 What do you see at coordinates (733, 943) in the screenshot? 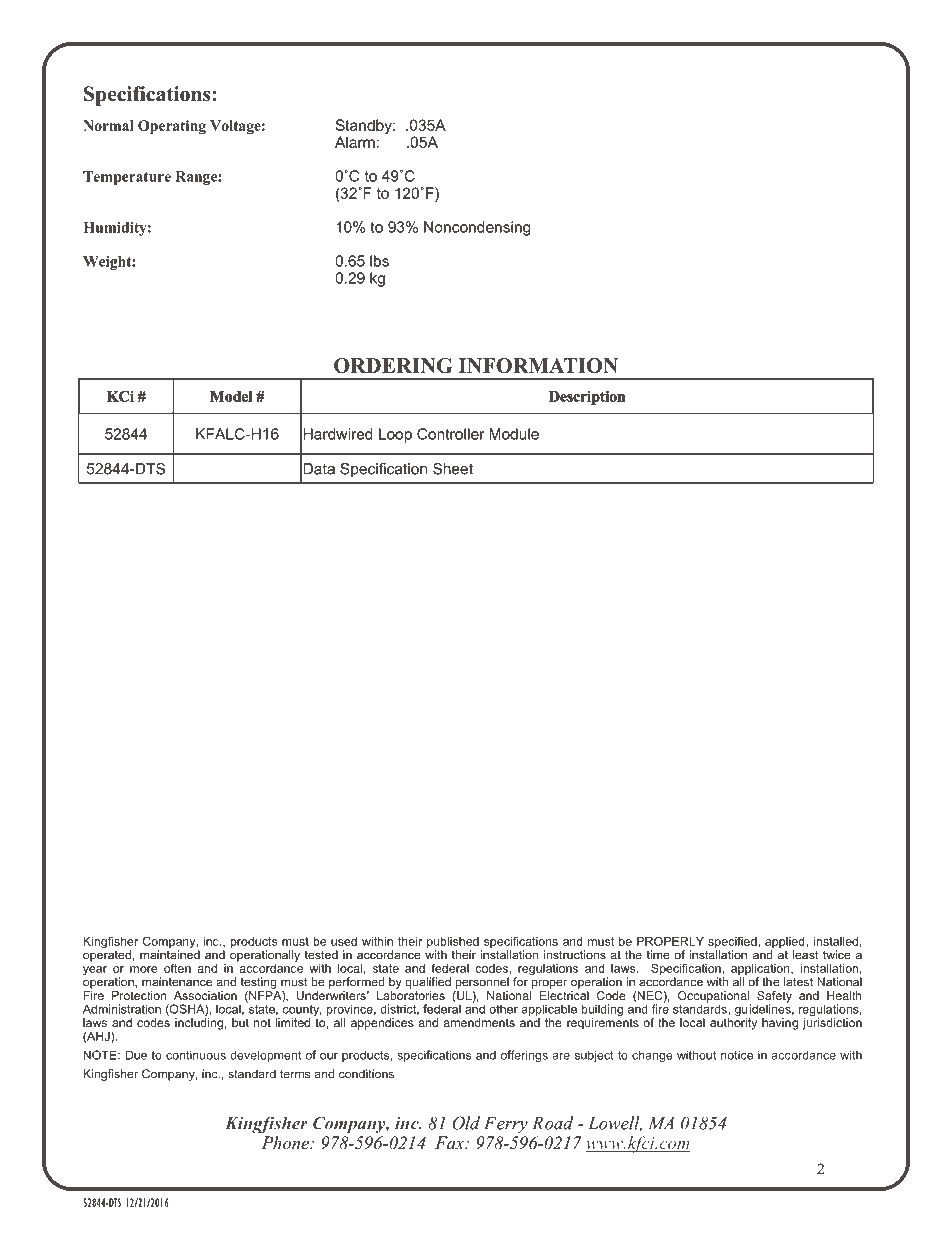
I see `specified` at bounding box center [733, 943].
